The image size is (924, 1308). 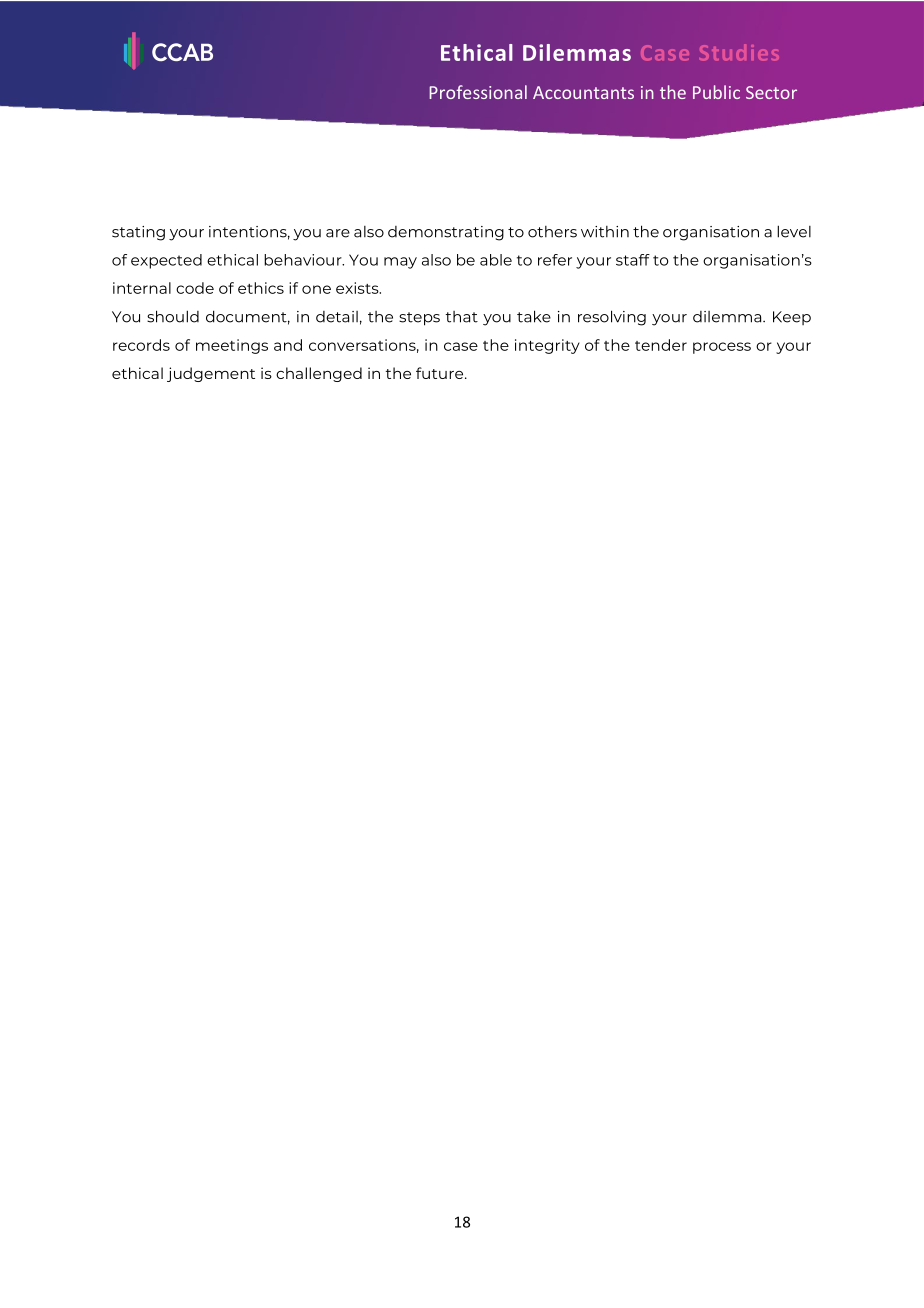 I want to click on stating, so click(x=138, y=233).
